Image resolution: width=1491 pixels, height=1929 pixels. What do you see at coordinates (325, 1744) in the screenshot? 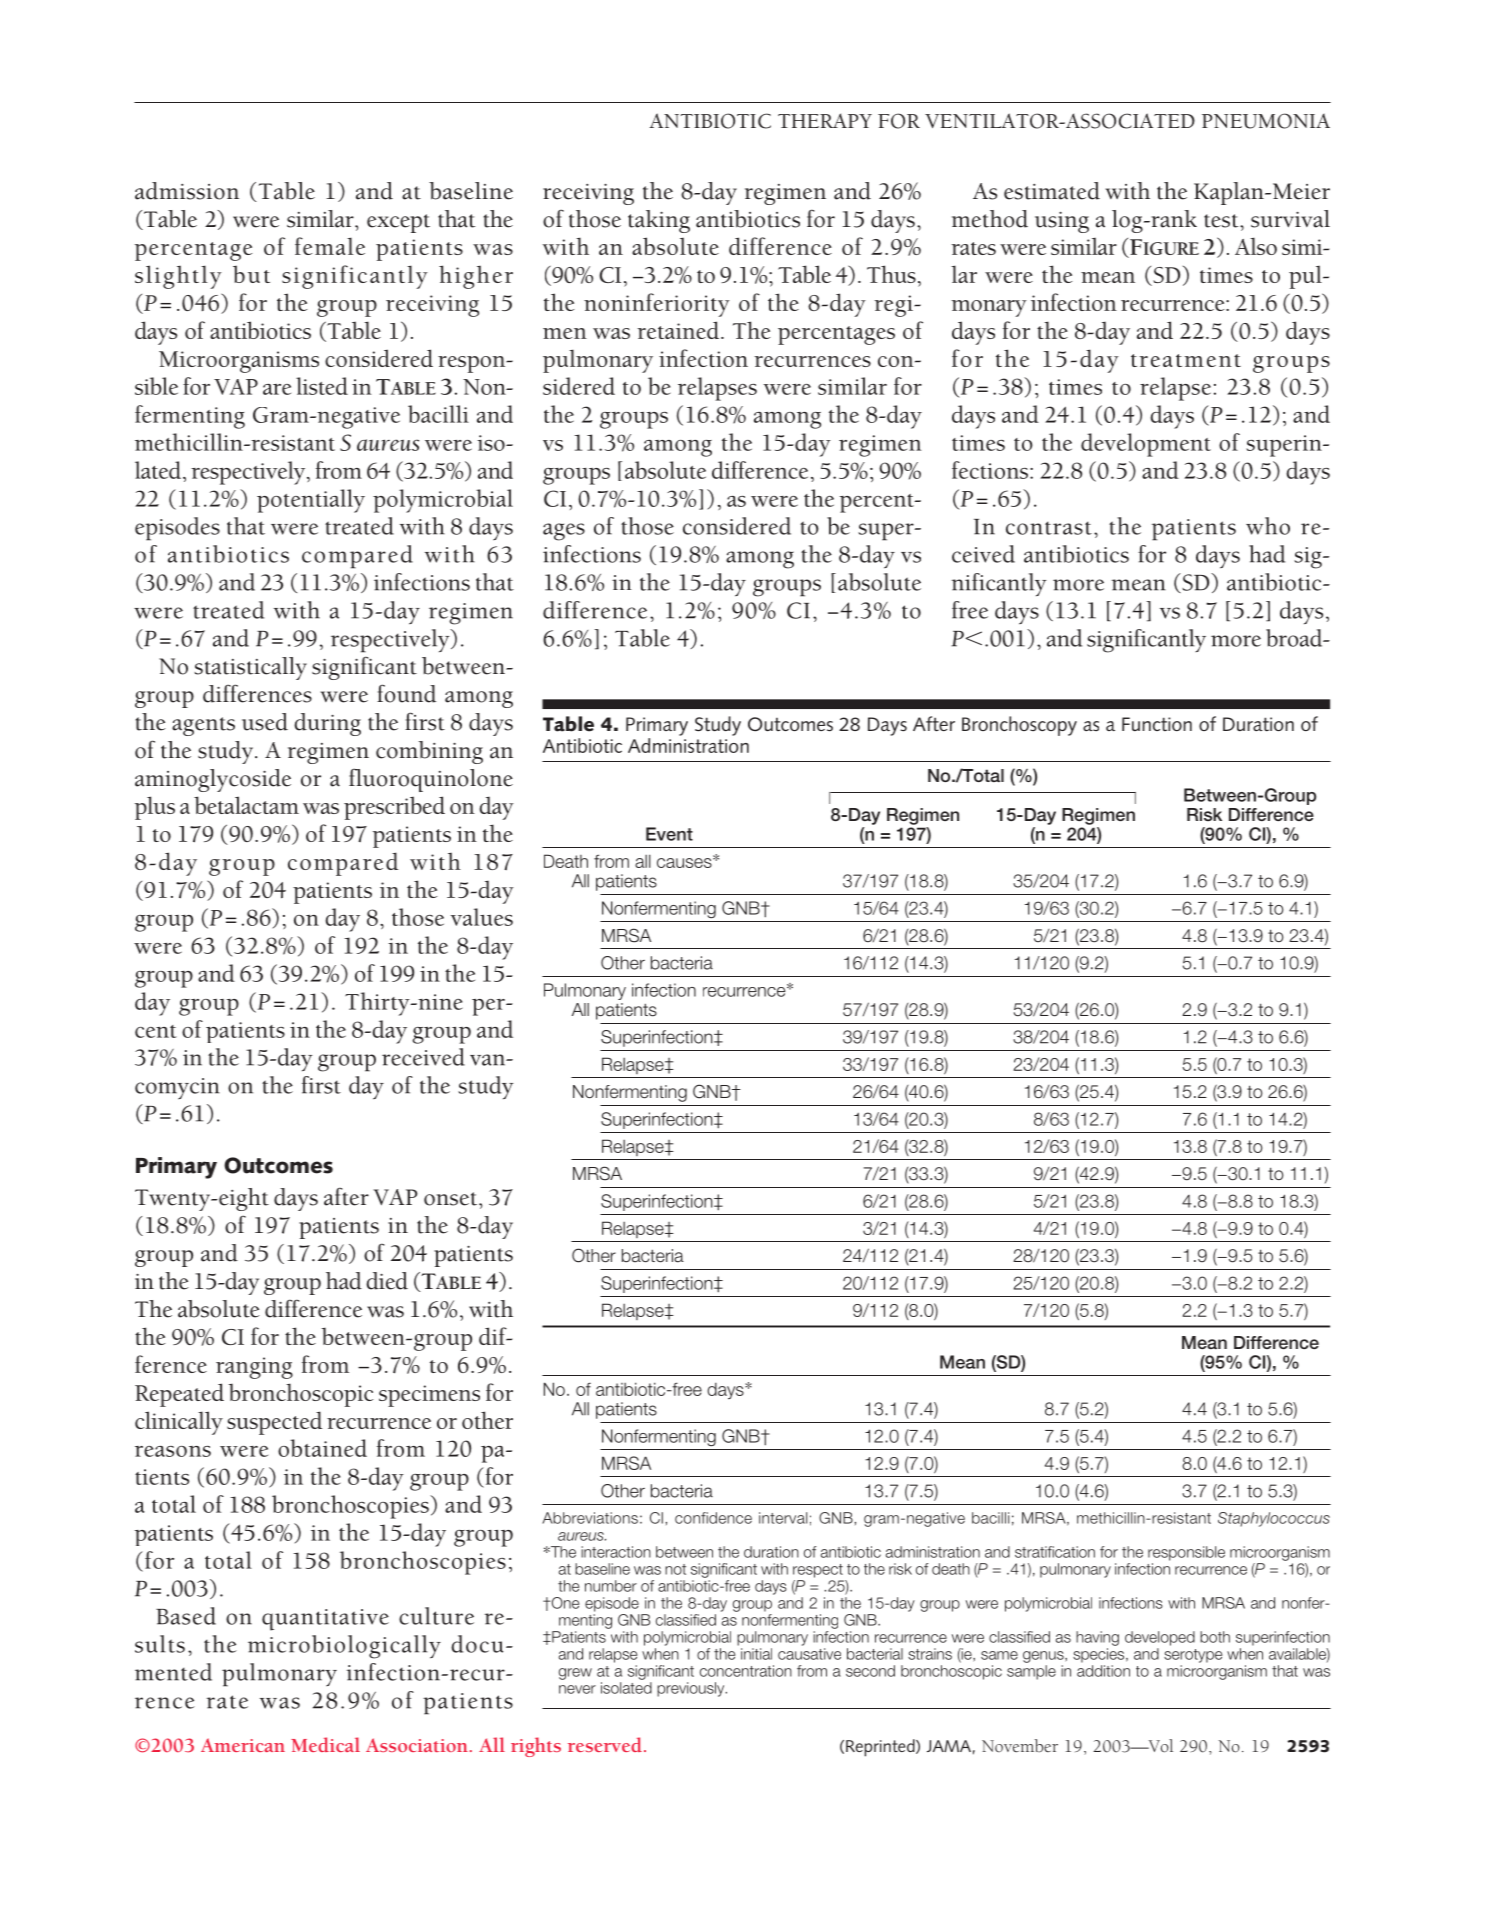
I see `Medical` at bounding box center [325, 1744].
